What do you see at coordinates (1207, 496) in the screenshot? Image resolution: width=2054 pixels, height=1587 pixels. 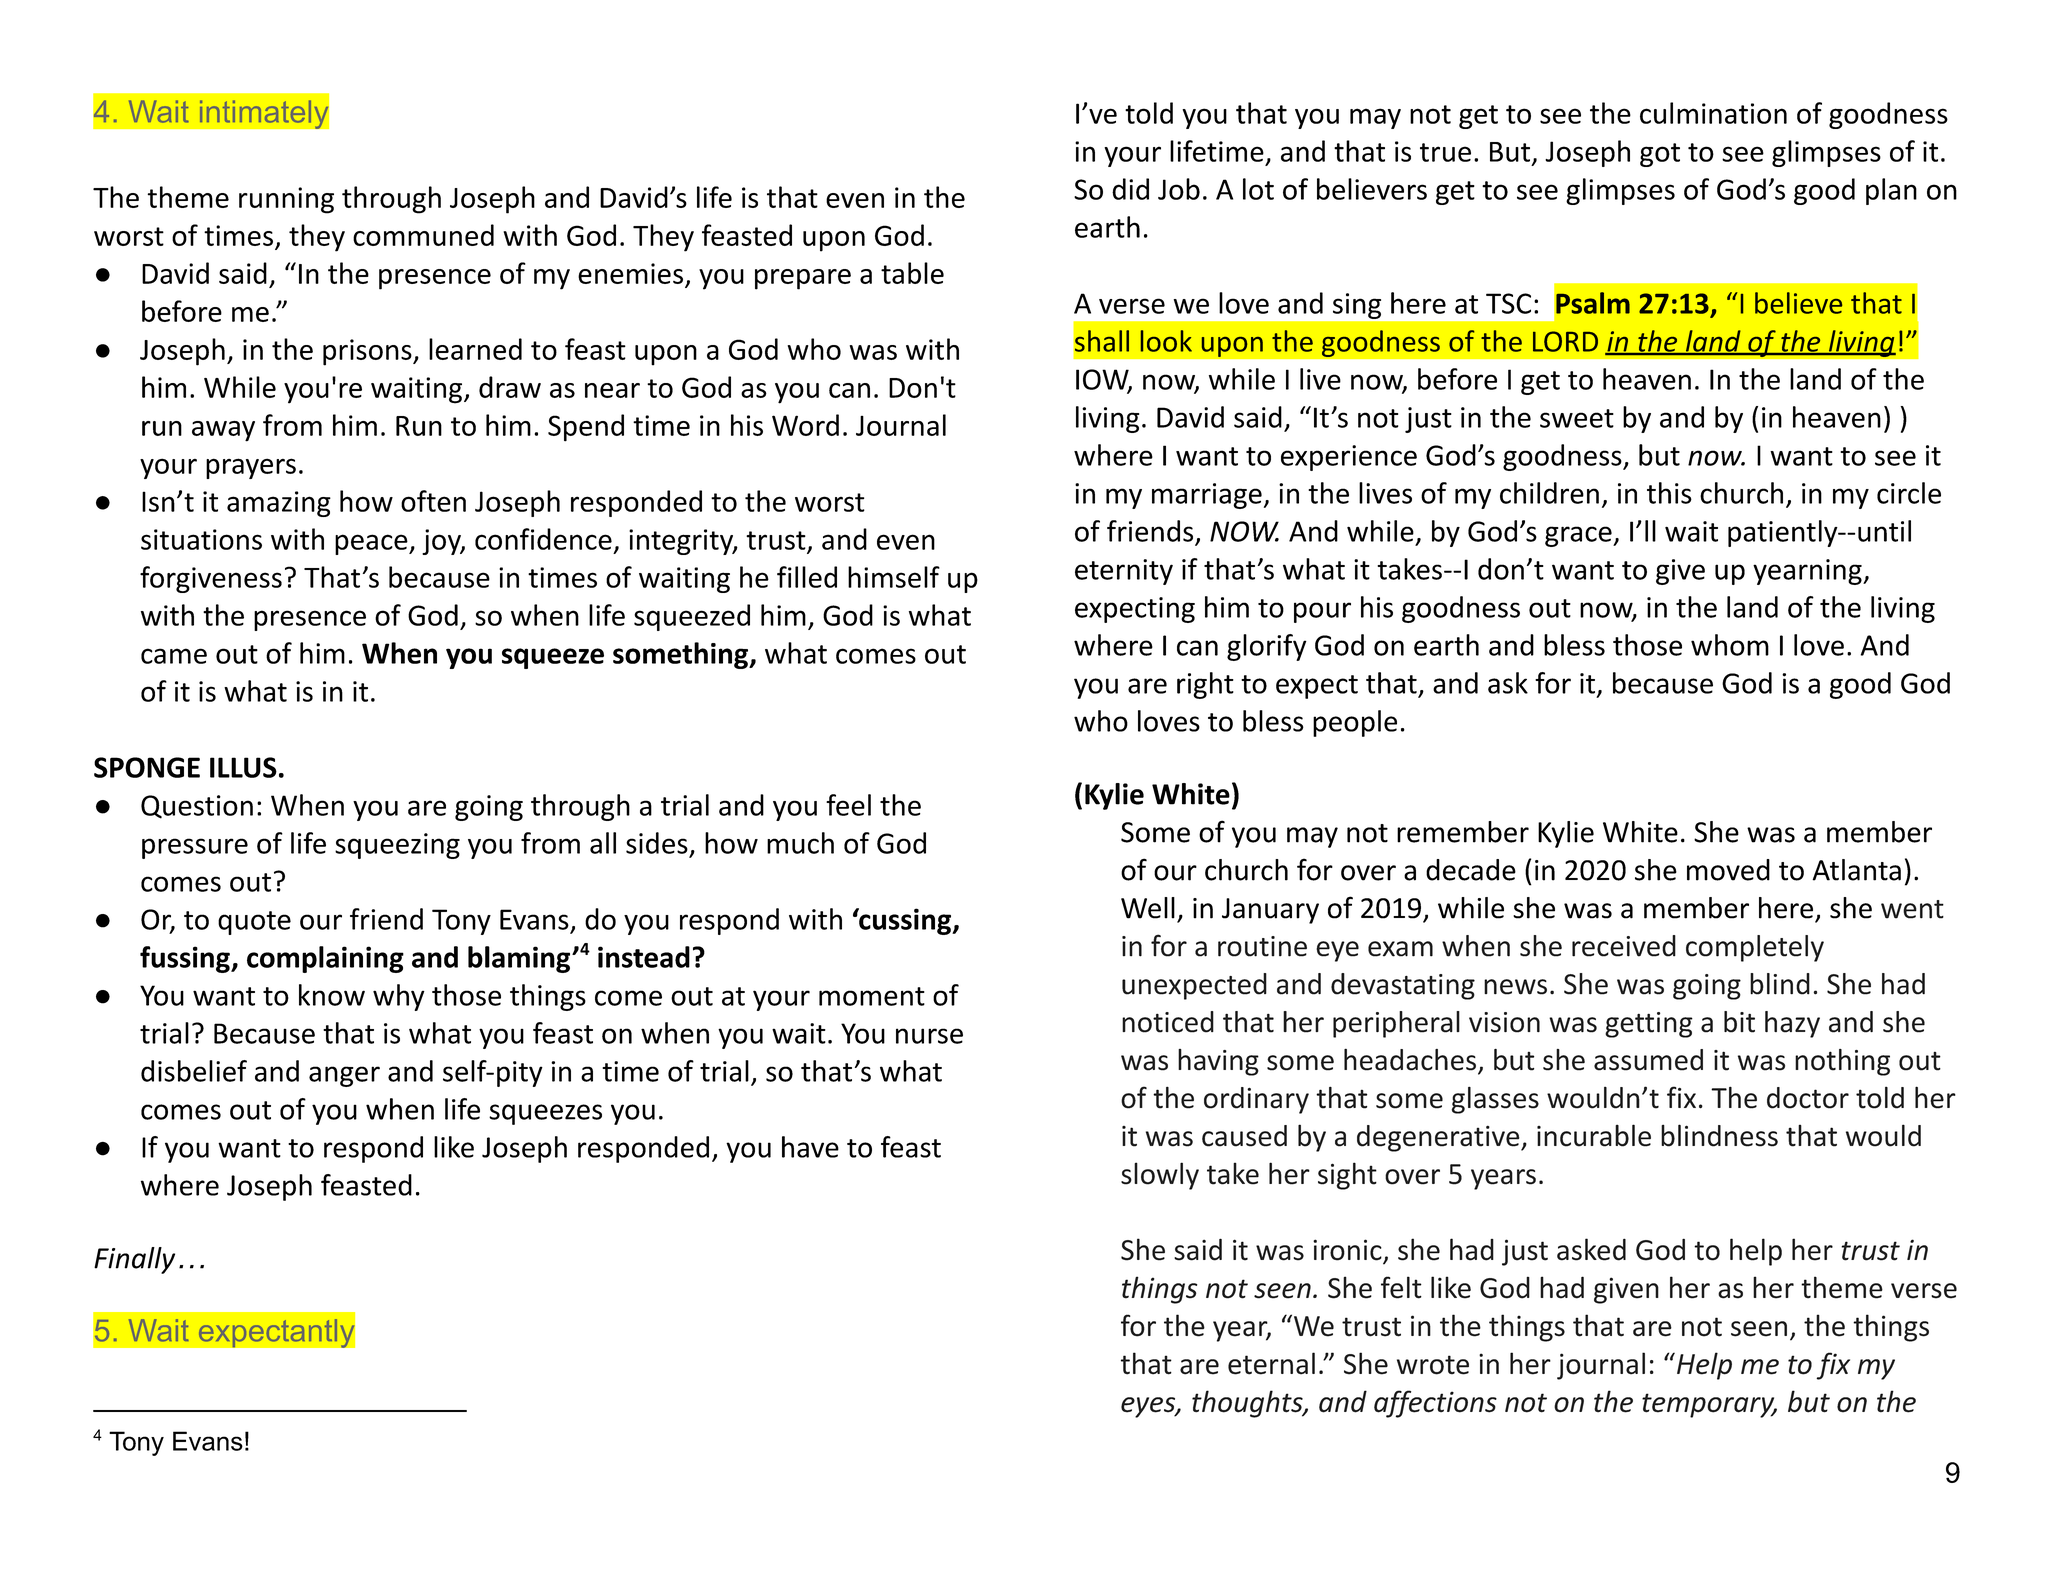 I see `marriage` at bounding box center [1207, 496].
